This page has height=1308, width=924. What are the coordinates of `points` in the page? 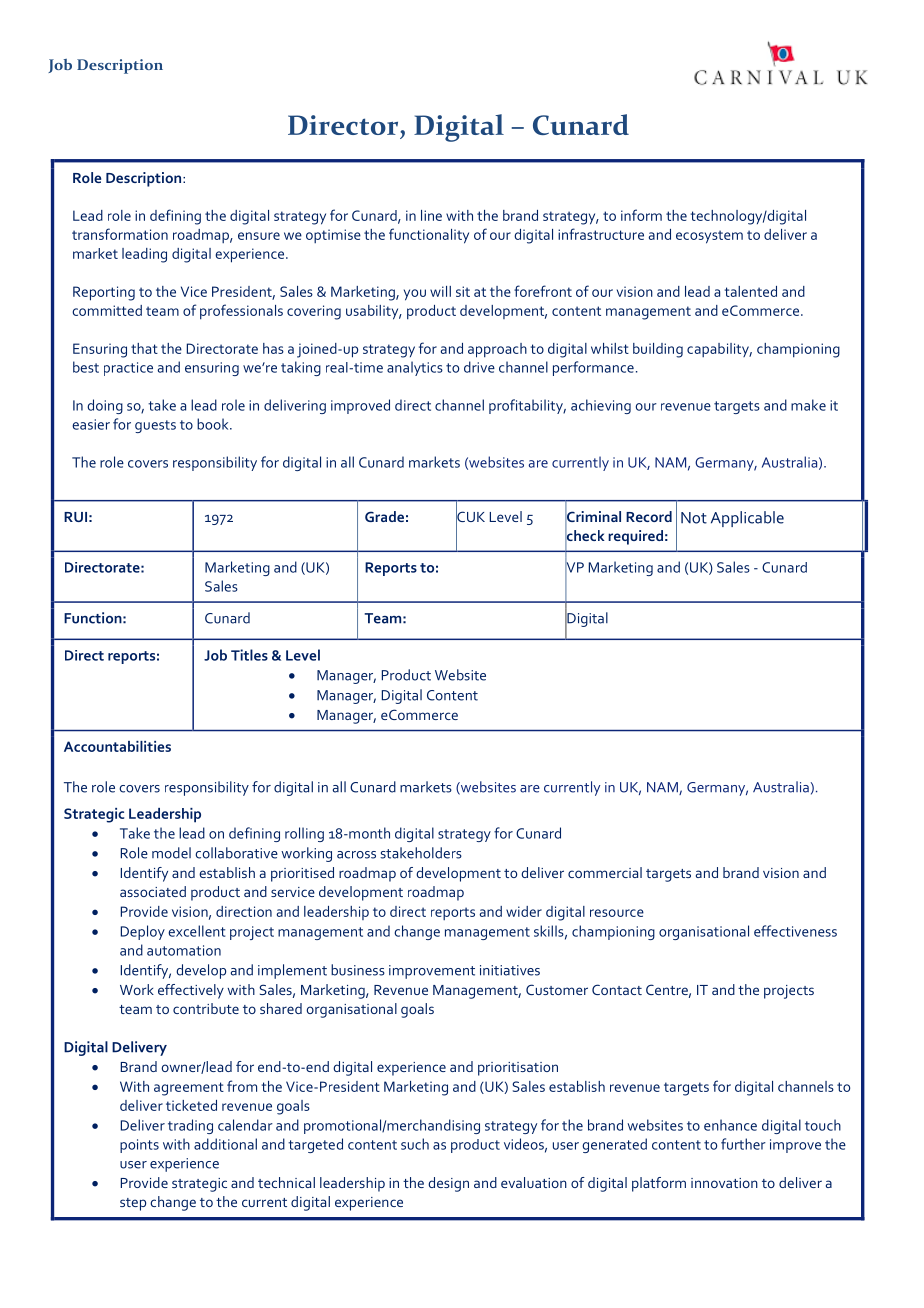 It's located at (139, 1146).
